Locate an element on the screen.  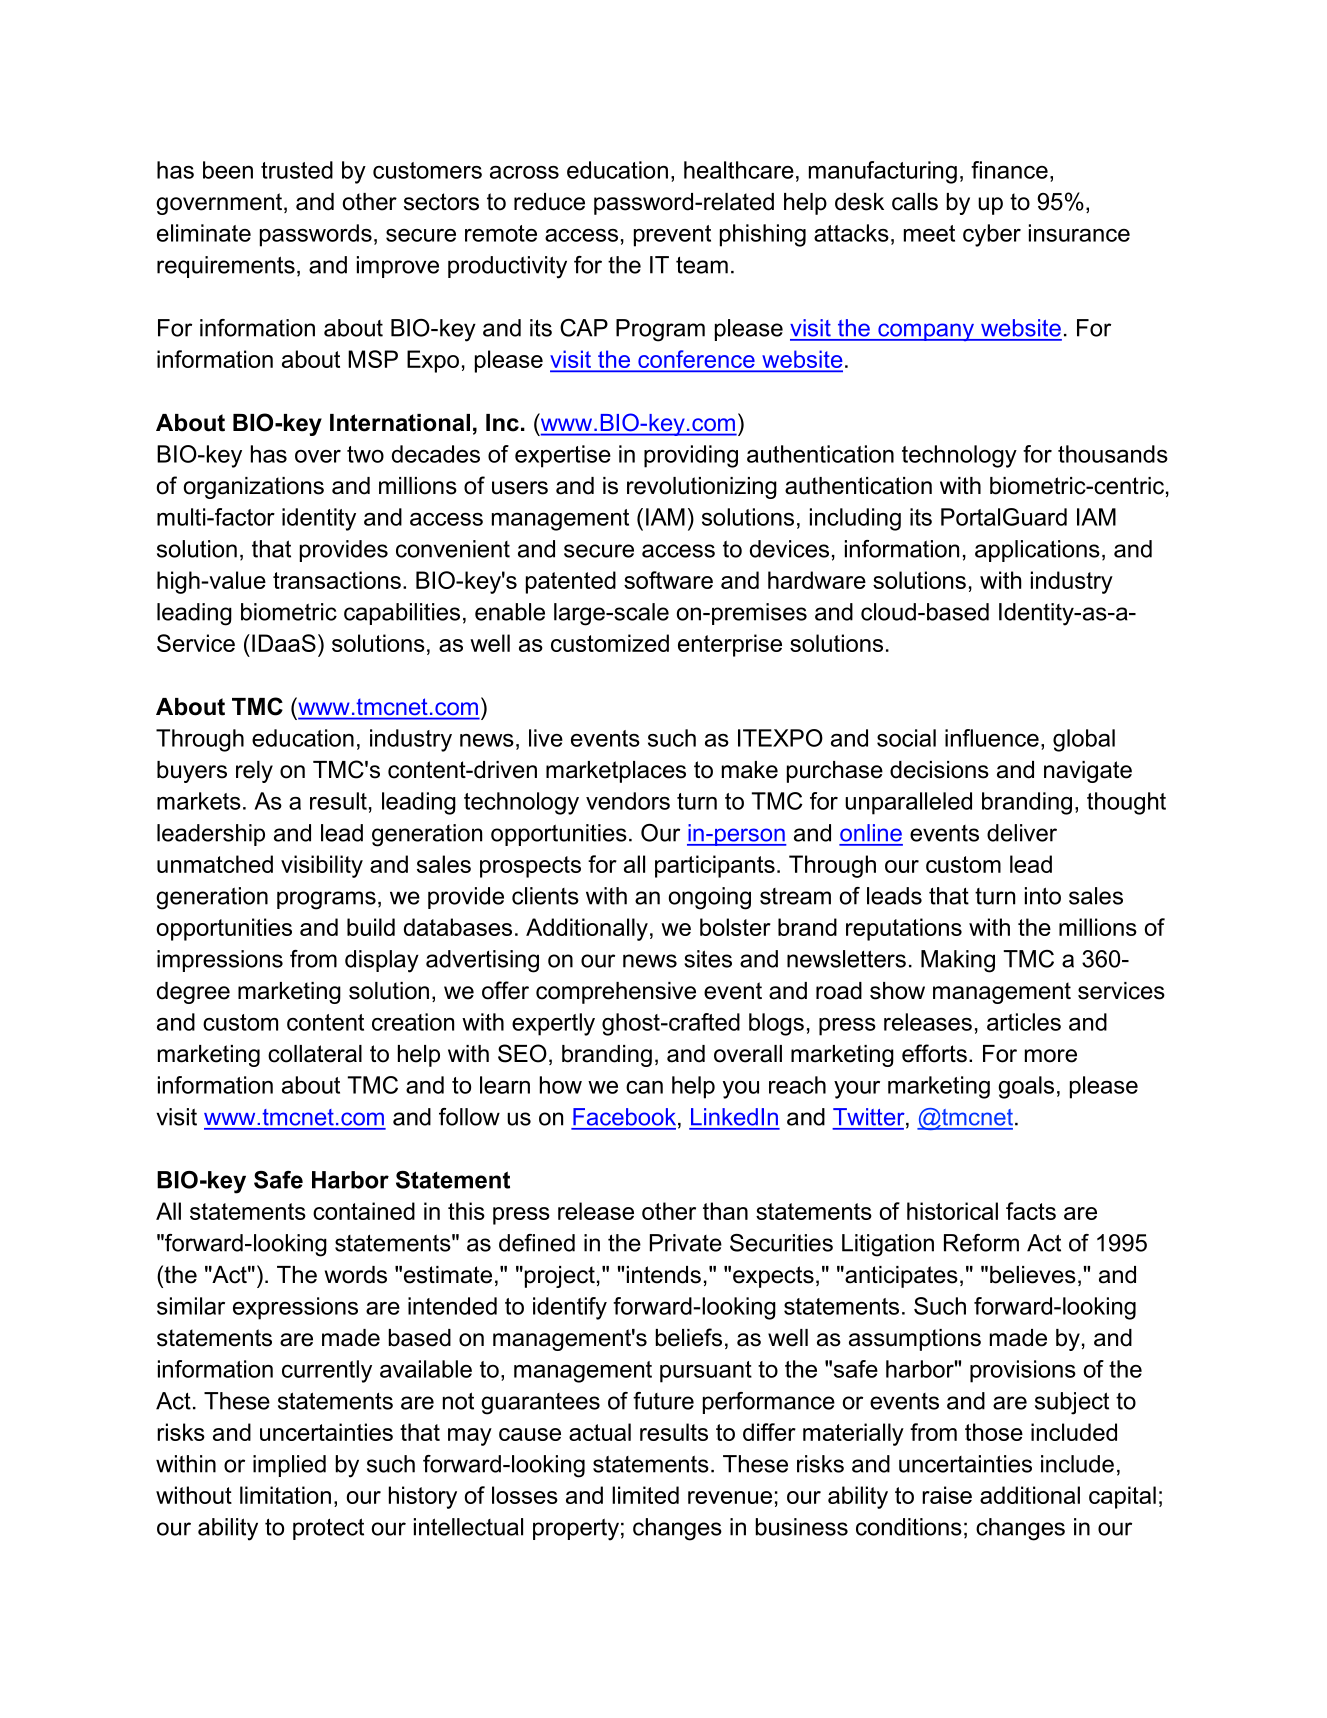
cyber is located at coordinates (992, 235).
